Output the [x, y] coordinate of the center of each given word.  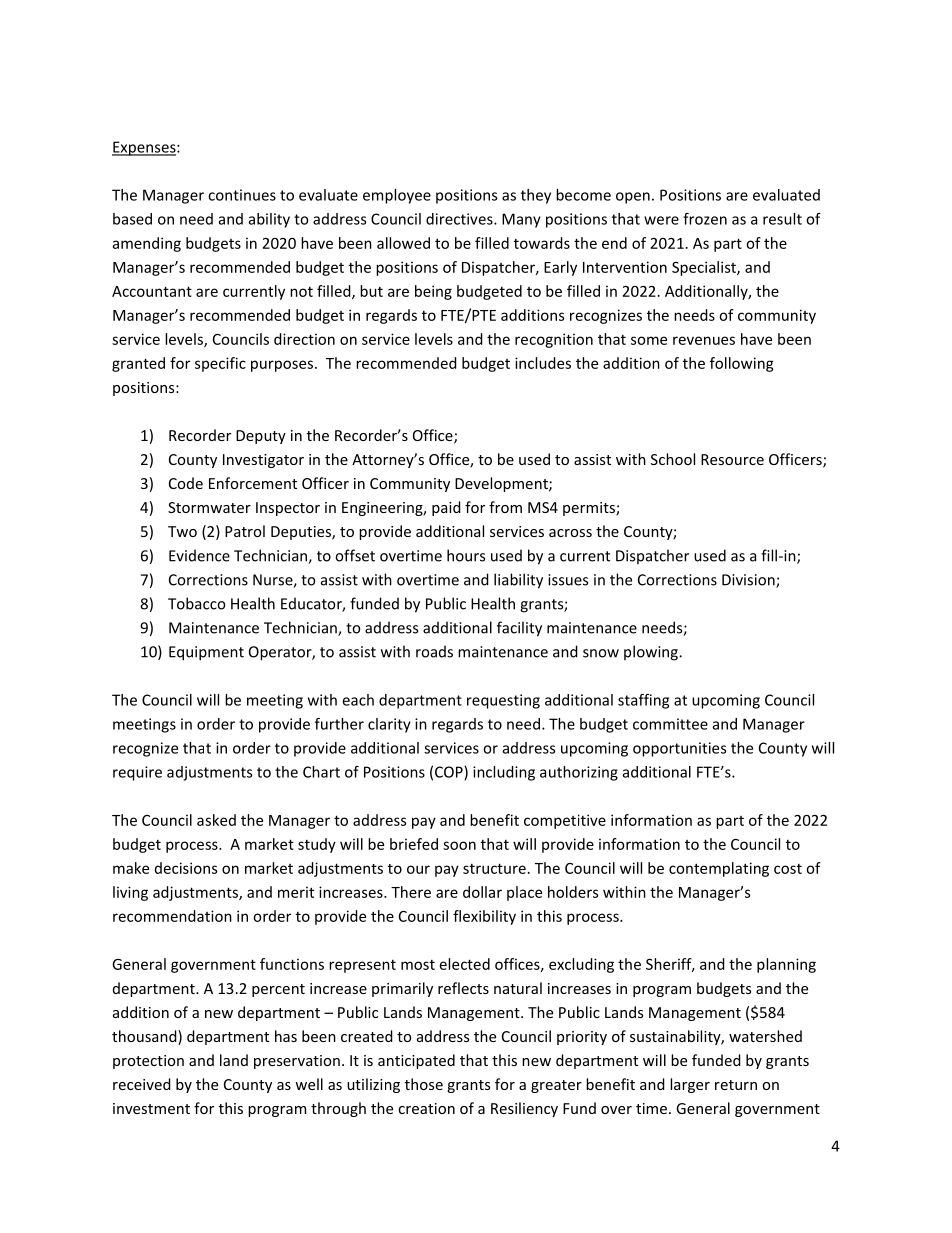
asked [216, 820]
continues [242, 195]
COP [450, 773]
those [424, 1084]
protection [148, 1062]
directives [460, 219]
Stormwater [209, 507]
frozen [705, 219]
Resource [732, 459]
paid [446, 508]
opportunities [679, 749]
